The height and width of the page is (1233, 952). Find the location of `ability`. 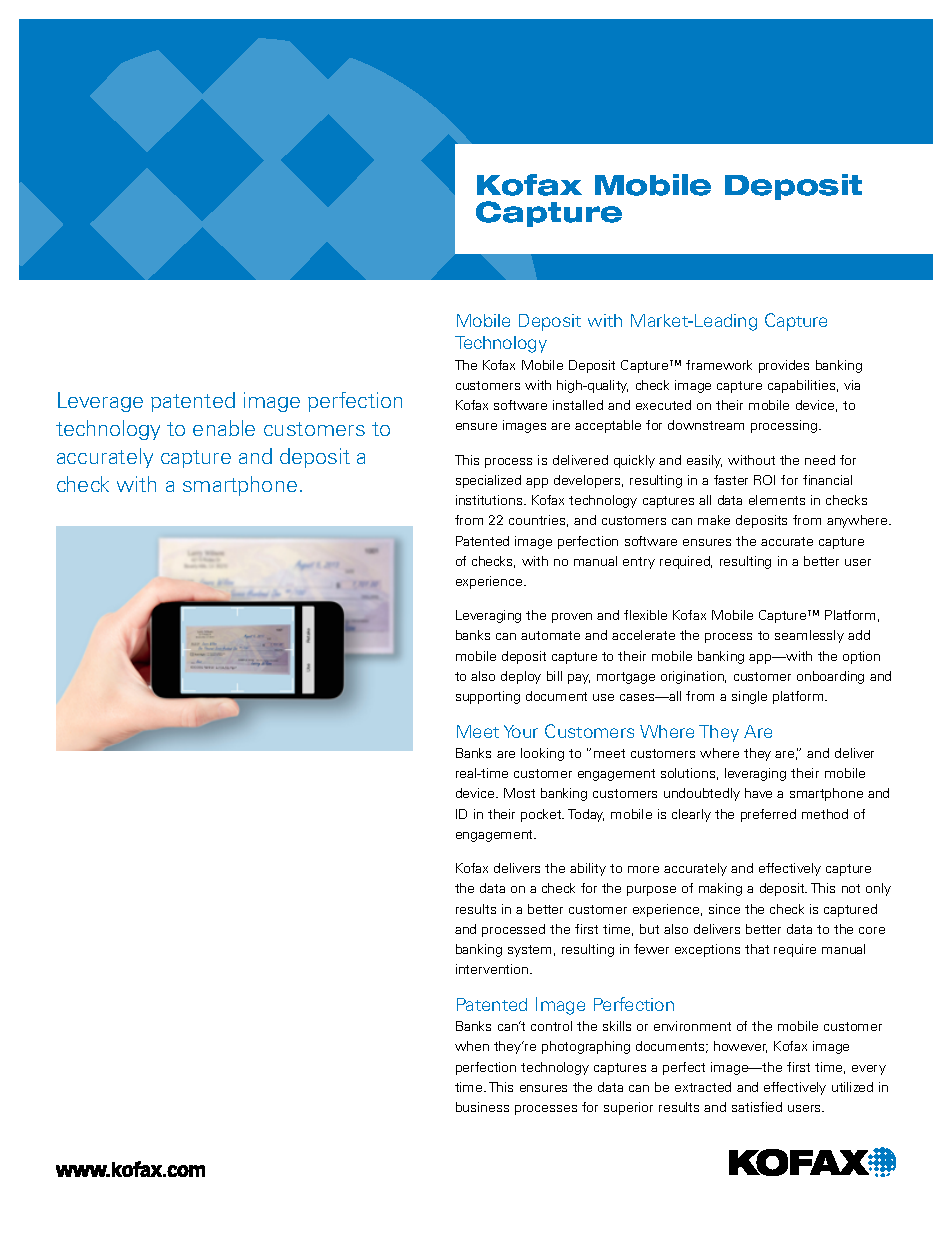

ability is located at coordinates (588, 869).
